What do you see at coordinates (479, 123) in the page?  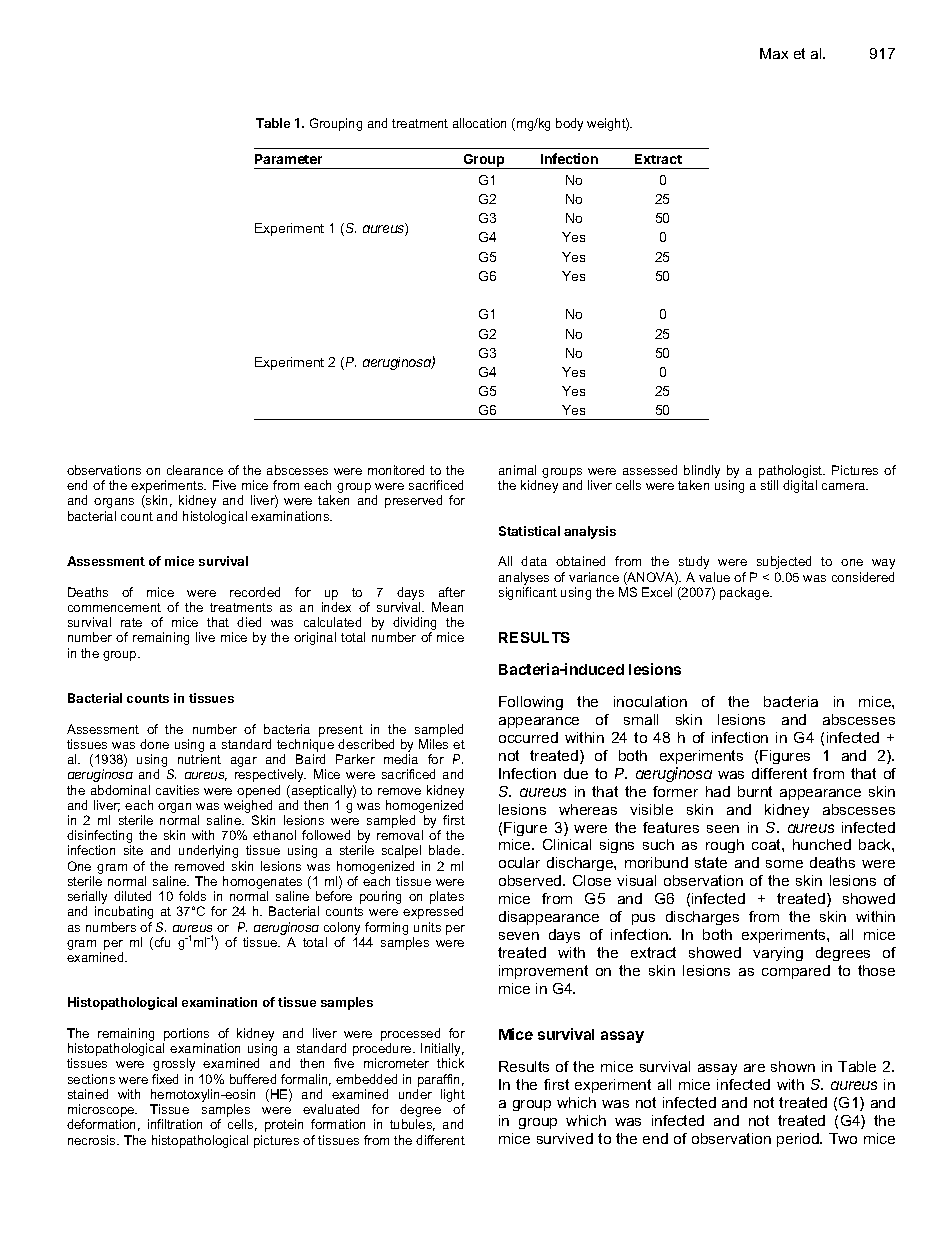 I see `allocation` at bounding box center [479, 123].
